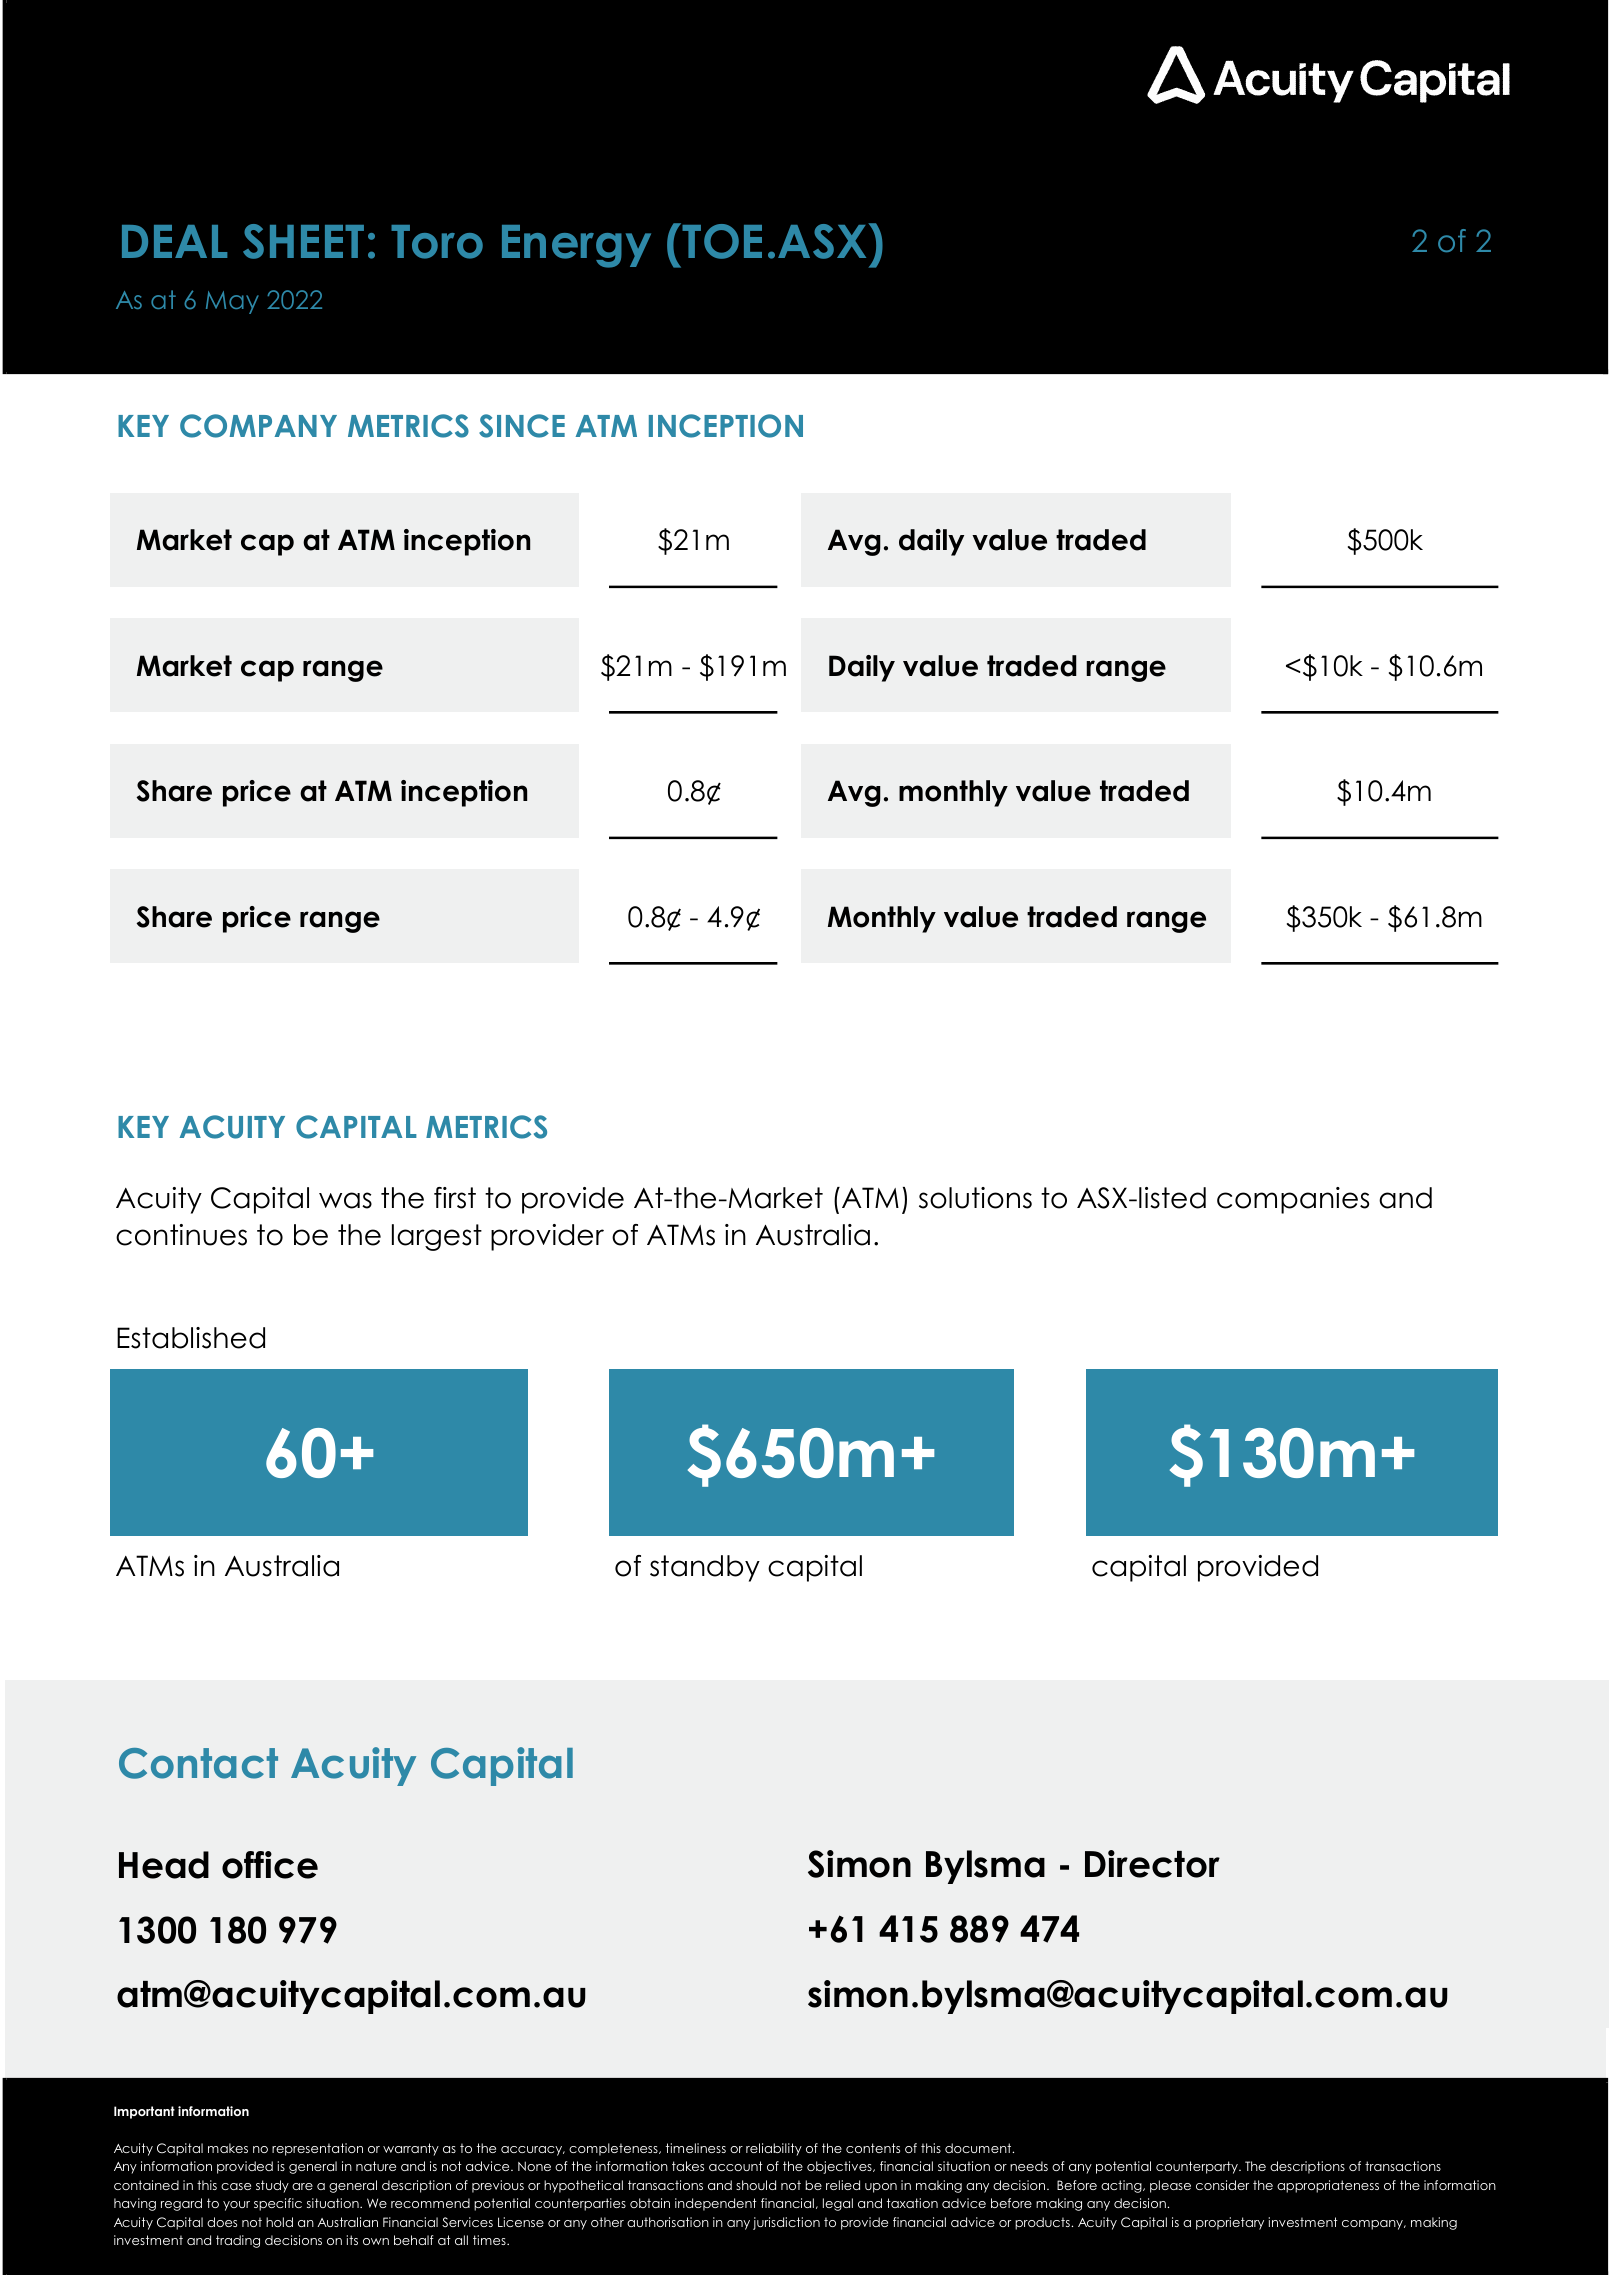 This screenshot has width=1609, height=2275. Describe the element at coordinates (736, 2166) in the screenshot. I see `account` at that location.
